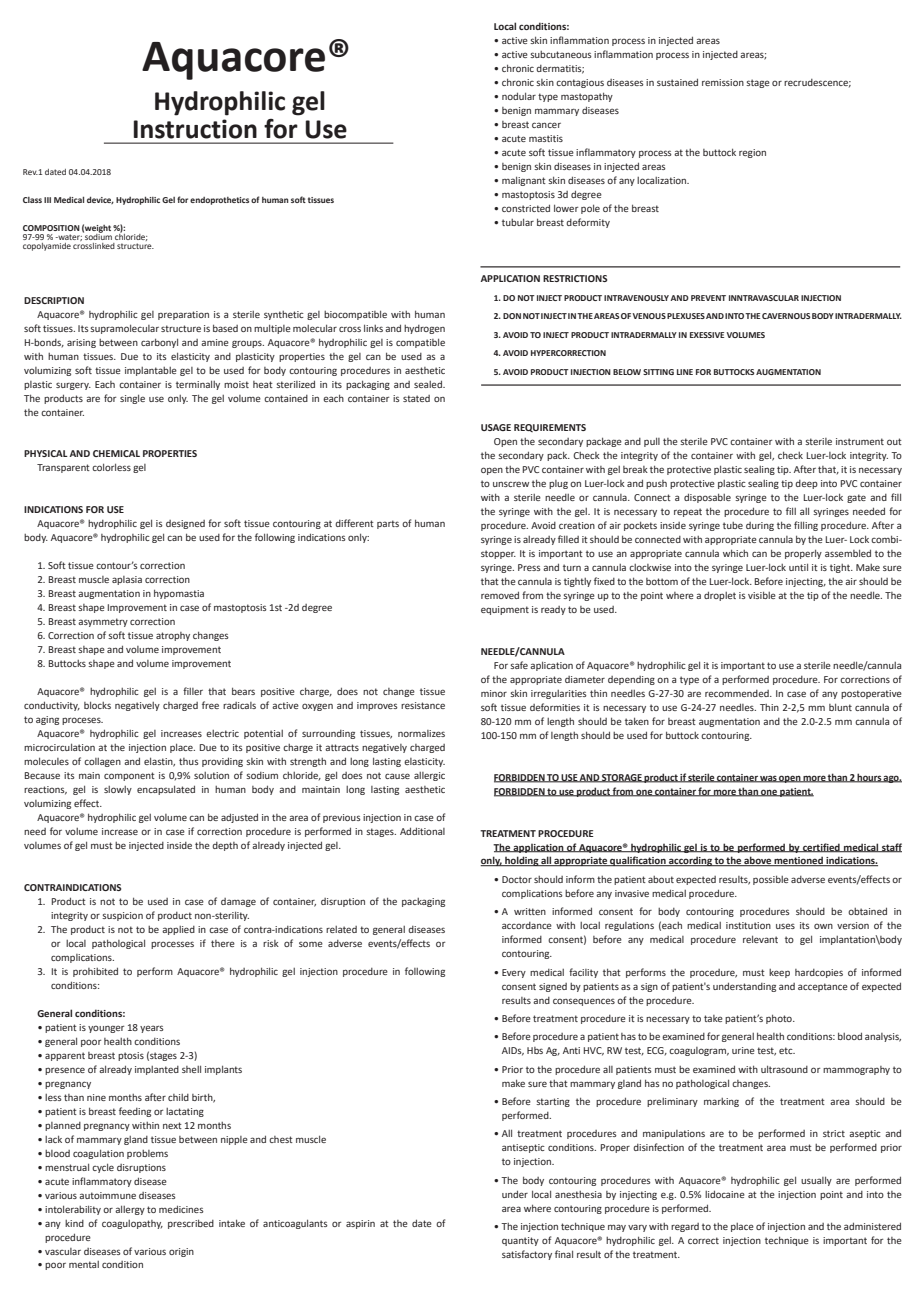 The height and width of the page is (1308, 924). What do you see at coordinates (422, 831) in the page?
I see `Additional` at bounding box center [422, 831].
